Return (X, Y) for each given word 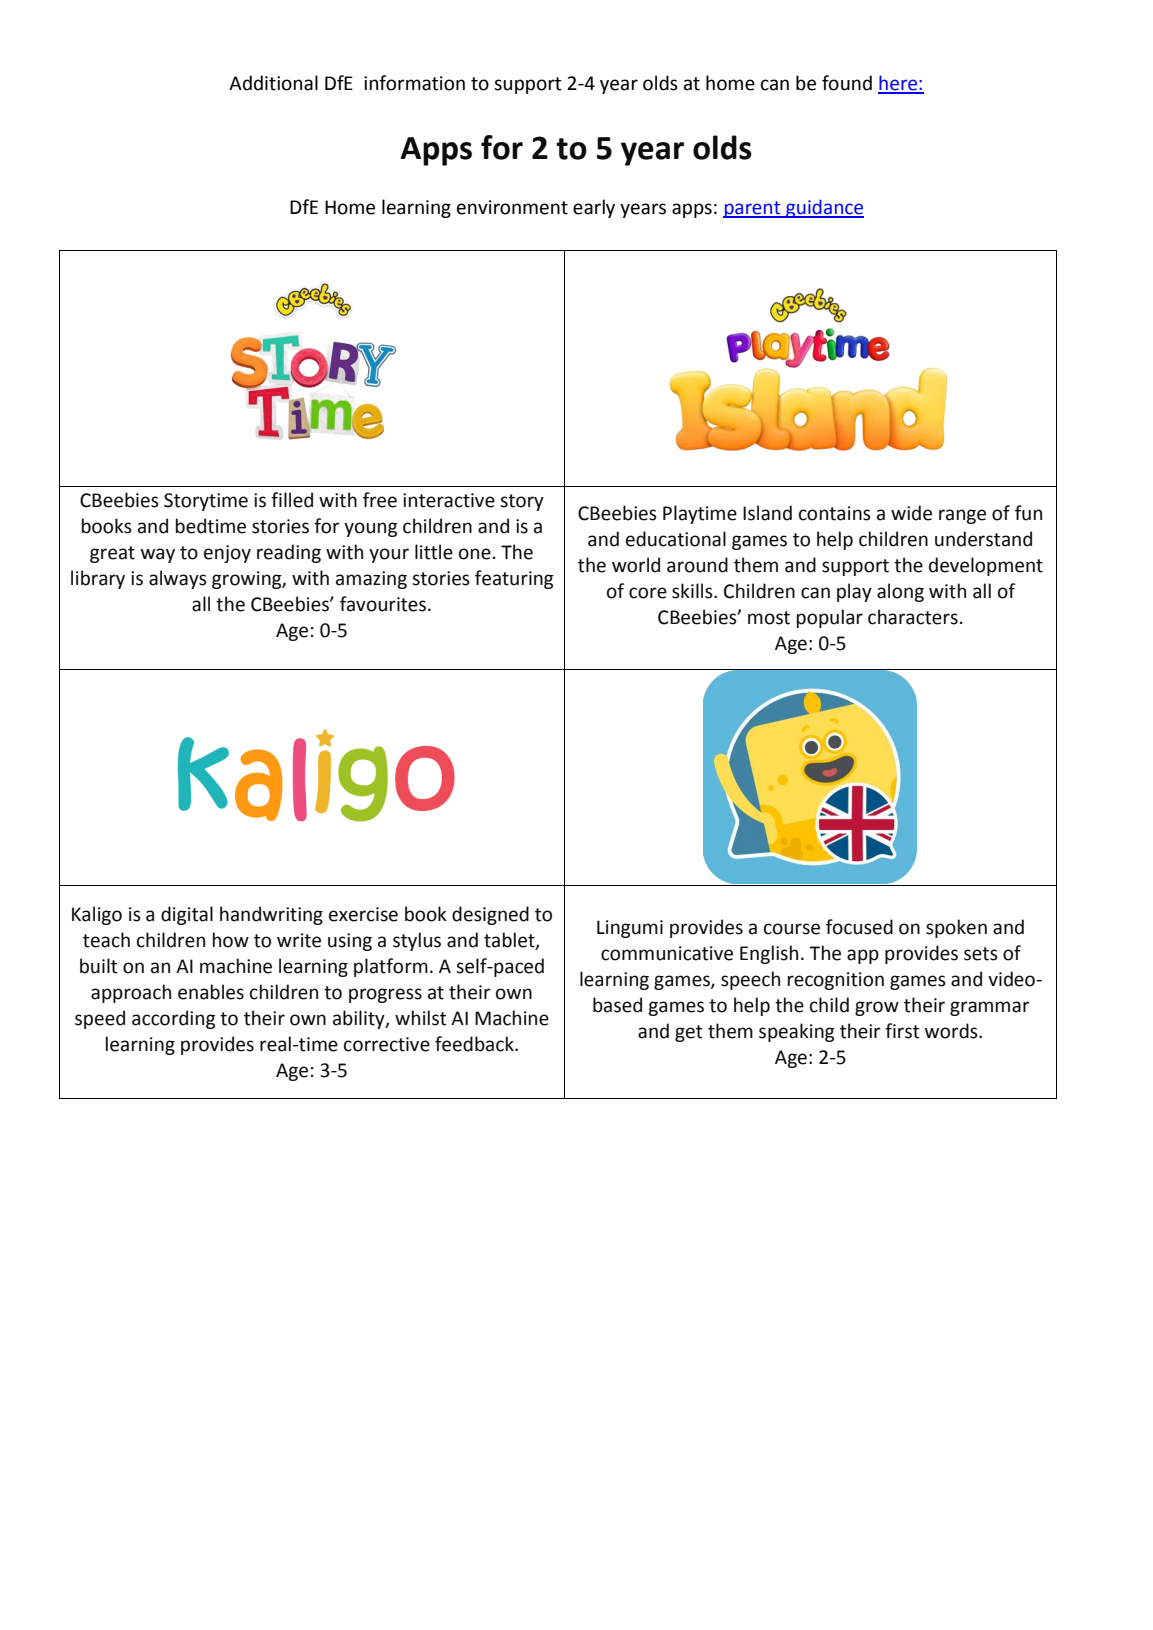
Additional (273, 83)
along (900, 592)
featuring (514, 579)
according (173, 1019)
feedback (475, 1044)
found (847, 83)
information (414, 83)
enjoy (227, 554)
